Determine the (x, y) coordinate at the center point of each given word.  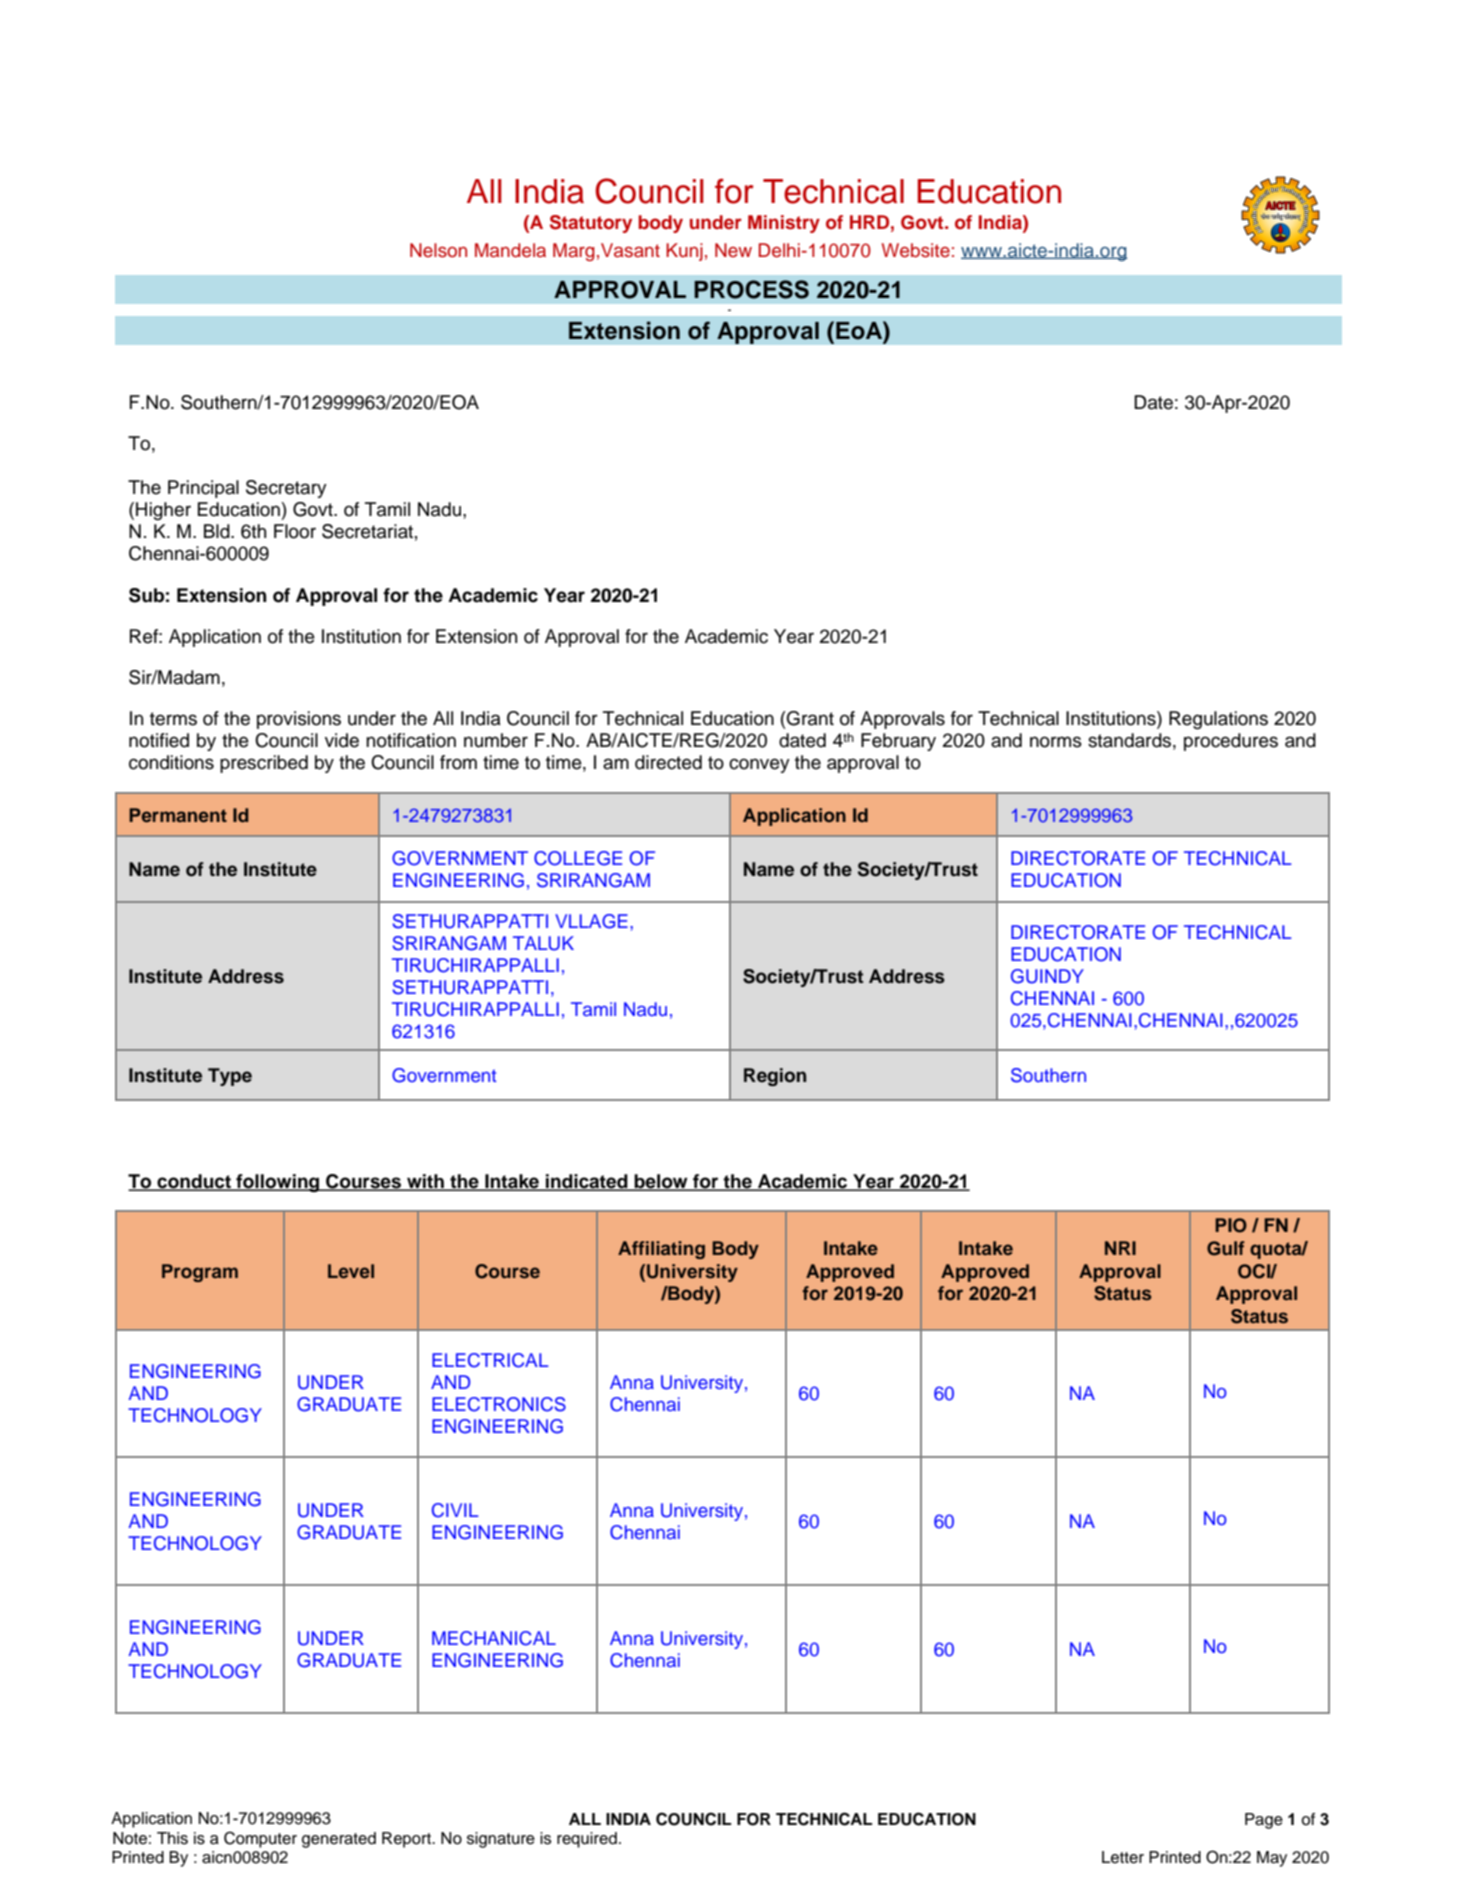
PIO (1231, 1225)
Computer (260, 1839)
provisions (299, 720)
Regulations (1218, 720)
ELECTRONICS (499, 1404)
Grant (809, 718)
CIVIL (455, 1510)
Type (230, 1077)
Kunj (684, 252)
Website (916, 250)
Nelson (438, 250)
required (587, 1840)
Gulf (1226, 1248)
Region (775, 1077)
